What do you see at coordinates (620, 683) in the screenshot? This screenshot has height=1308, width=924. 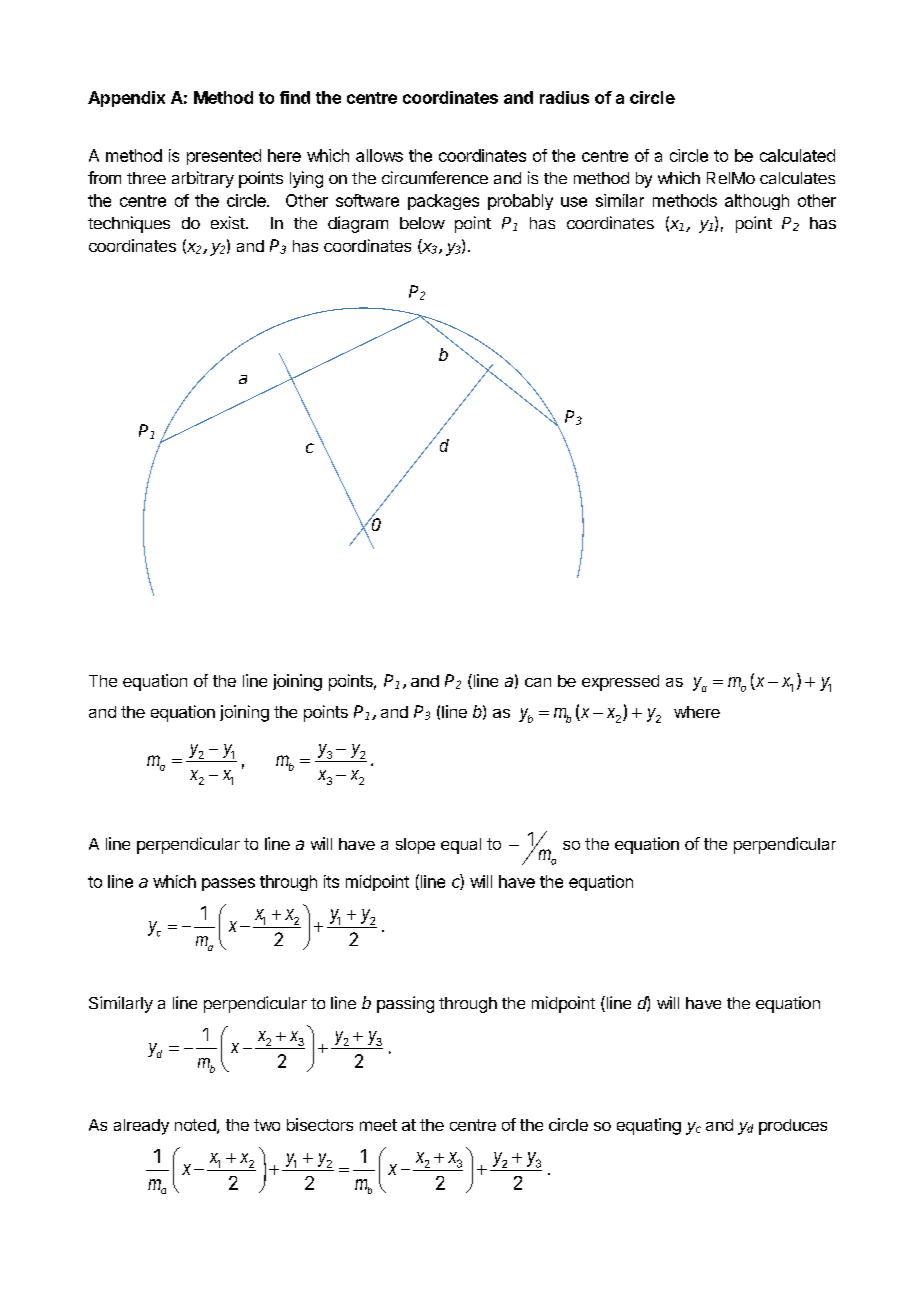 I see `expressed` at bounding box center [620, 683].
